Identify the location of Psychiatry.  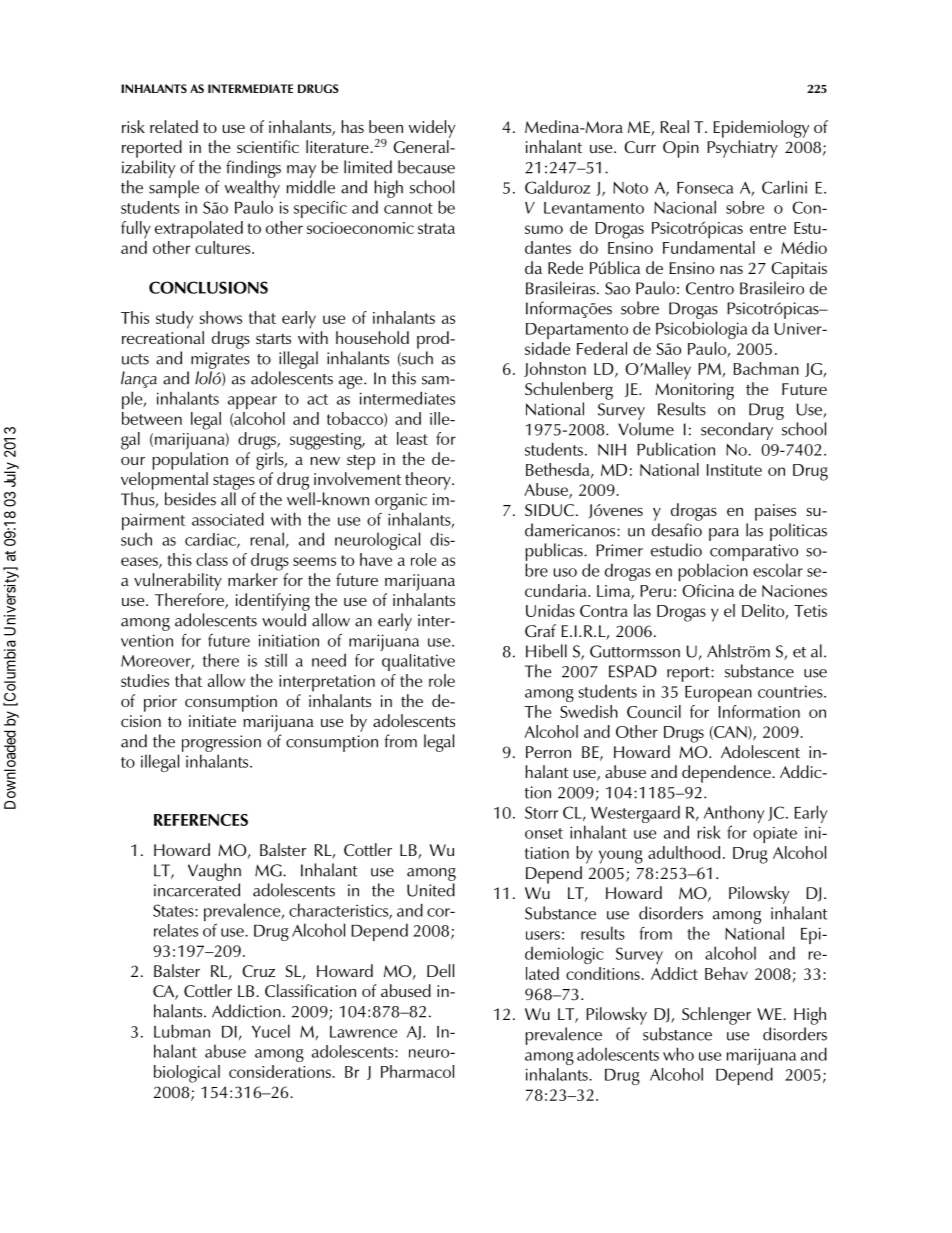
(742, 149).
